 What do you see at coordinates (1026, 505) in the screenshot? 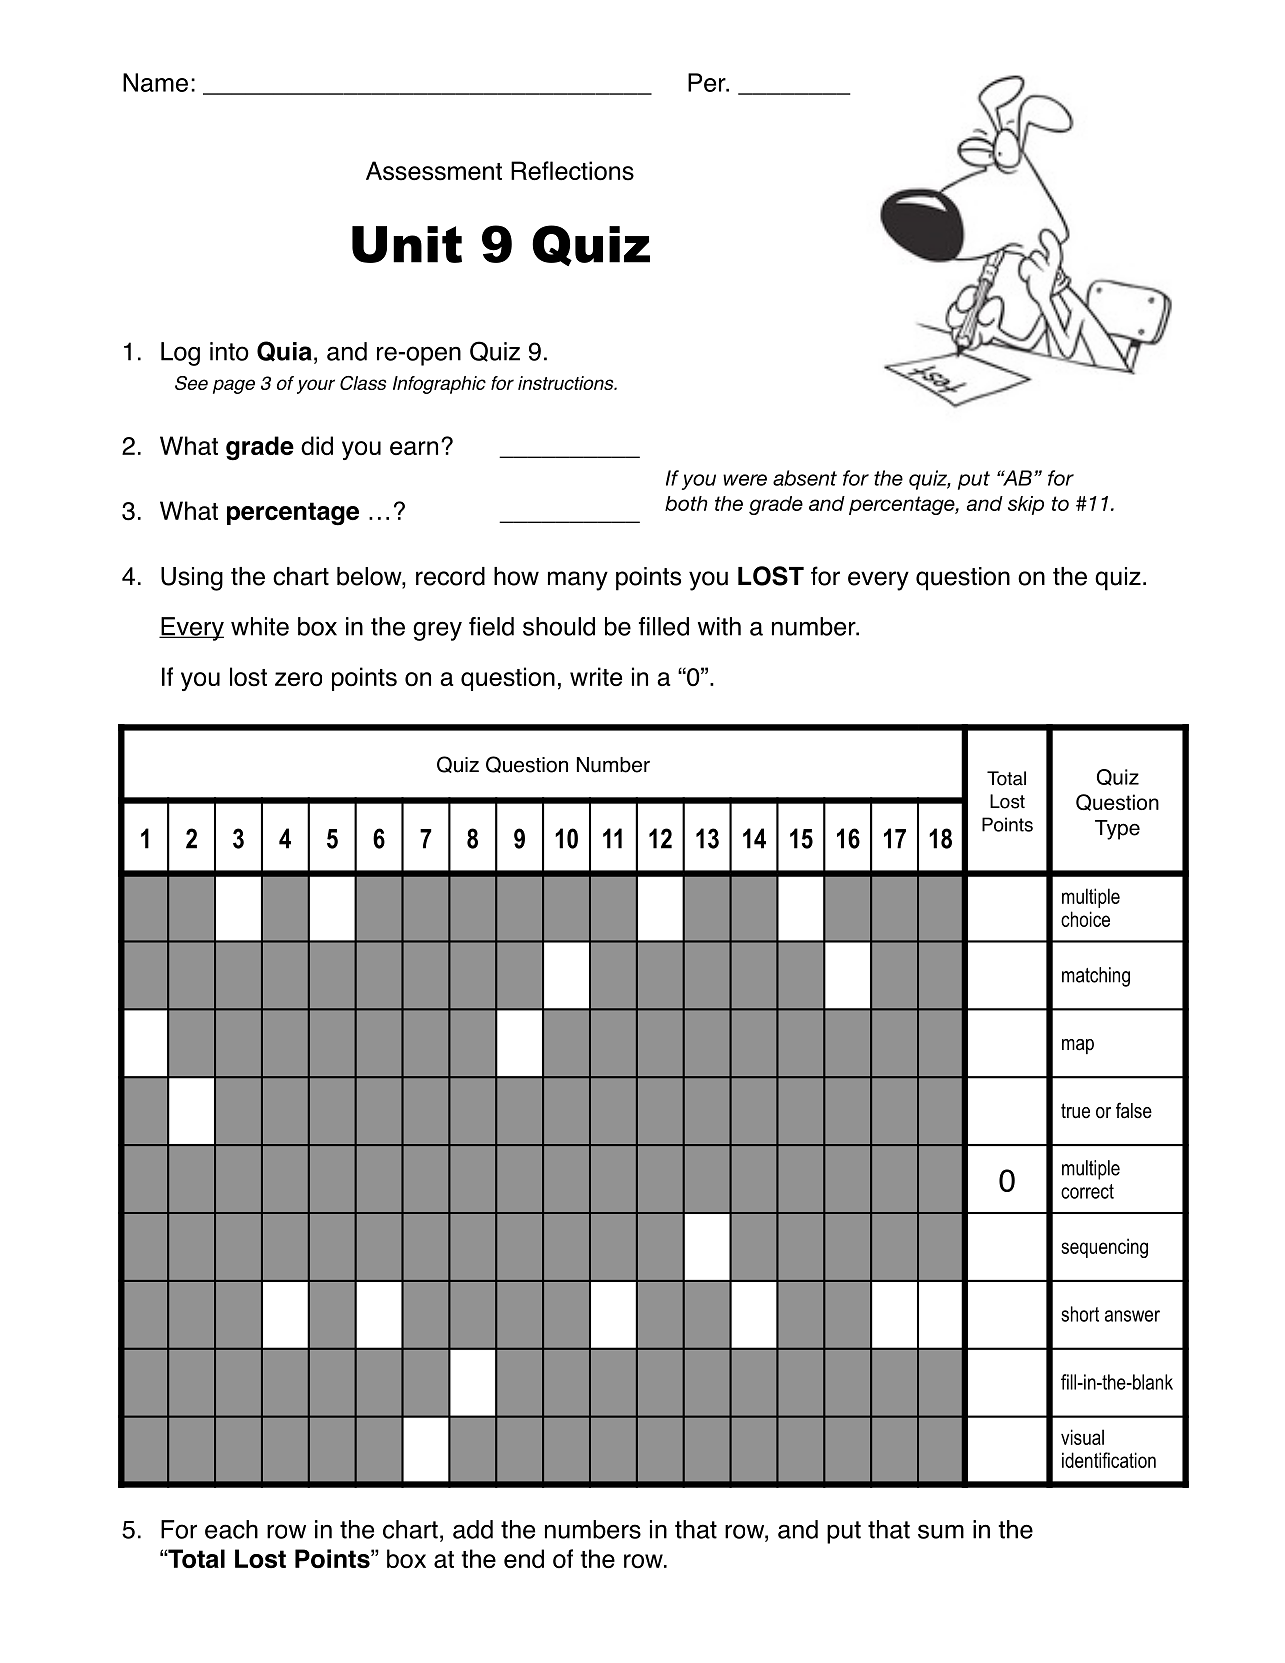
I see `skip` at bounding box center [1026, 505].
